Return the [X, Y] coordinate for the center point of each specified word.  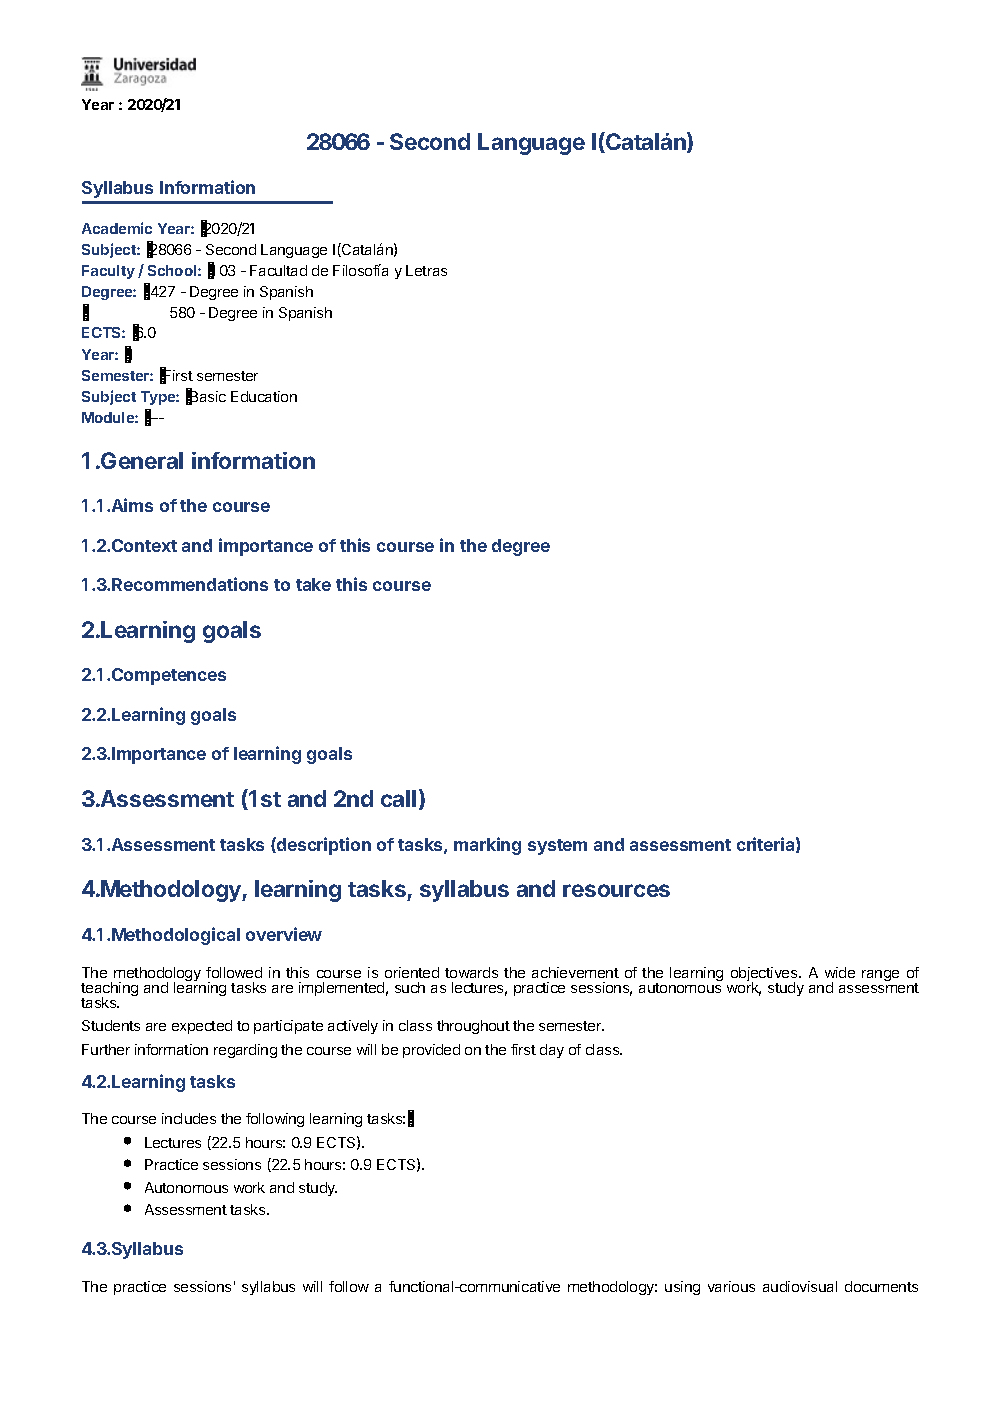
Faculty [108, 272]
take [313, 584]
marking [487, 846]
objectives [765, 975]
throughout [473, 1027]
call [398, 798]
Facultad [278, 270]
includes [189, 1118]
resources [616, 890]
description [323, 846]
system [557, 847]
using [682, 1288]
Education [264, 396]
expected [202, 1027]
